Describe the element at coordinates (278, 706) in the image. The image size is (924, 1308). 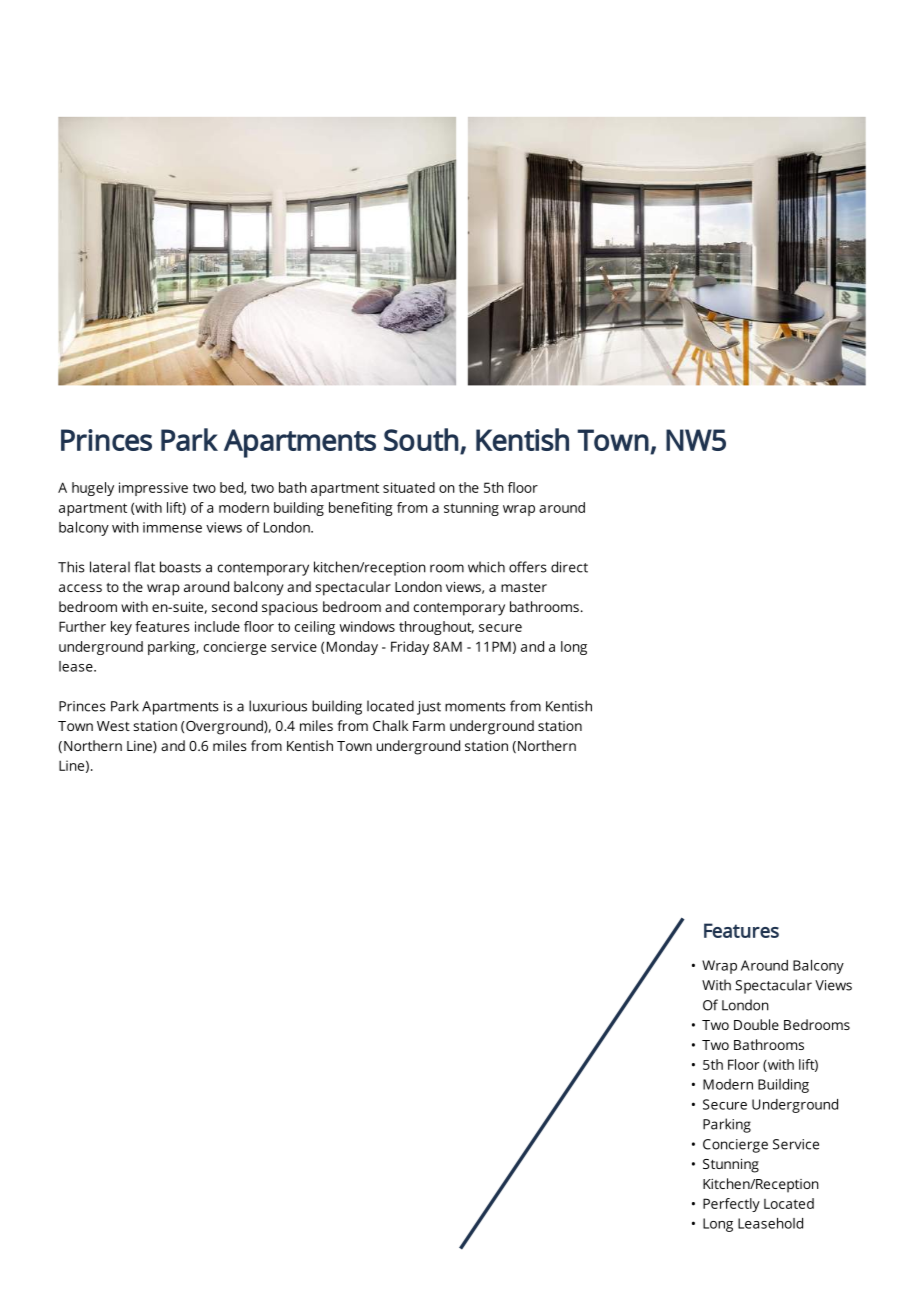
I see `luxurious` at that location.
